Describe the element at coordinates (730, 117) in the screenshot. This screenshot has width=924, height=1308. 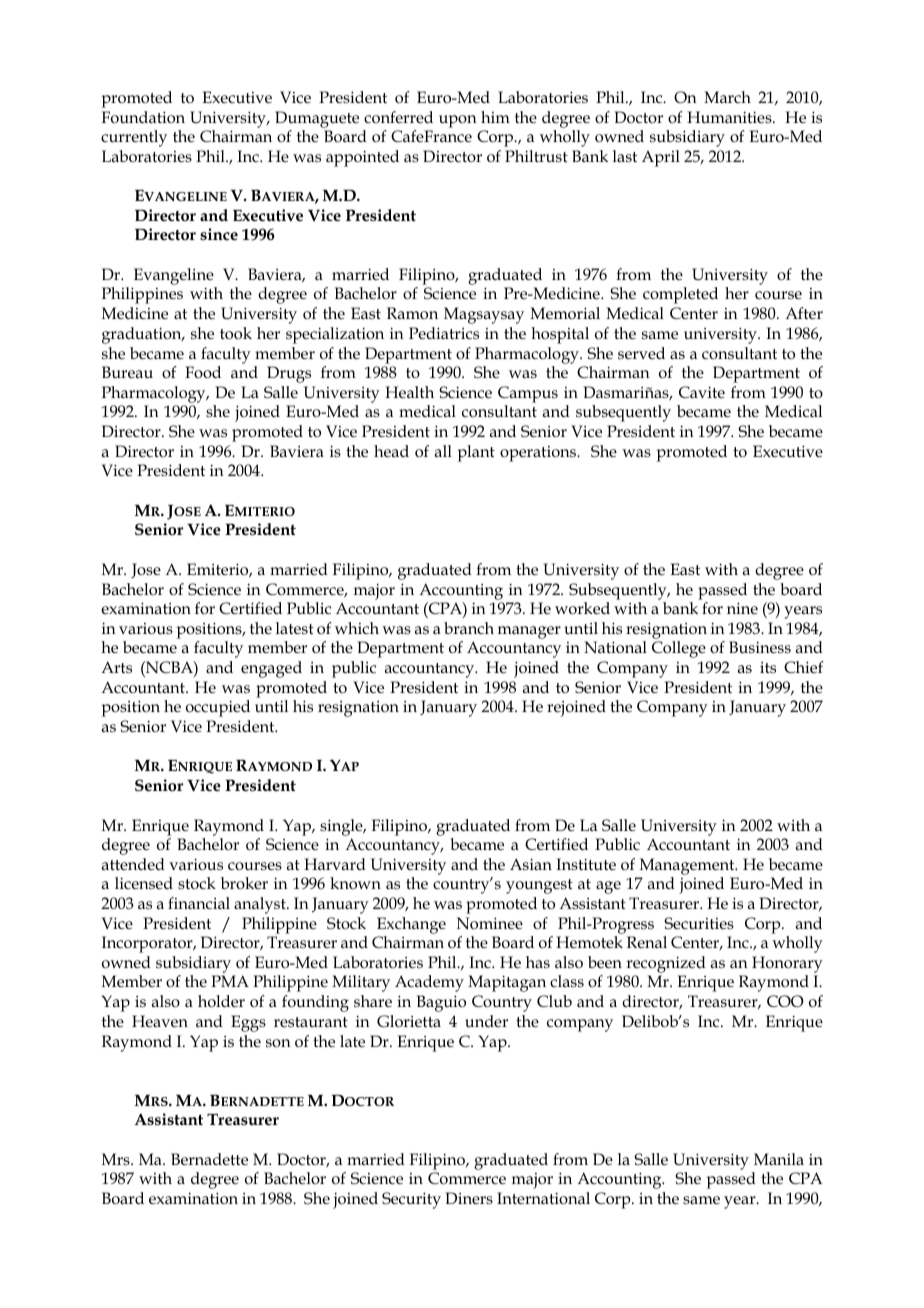
I see `Humanities` at that location.
